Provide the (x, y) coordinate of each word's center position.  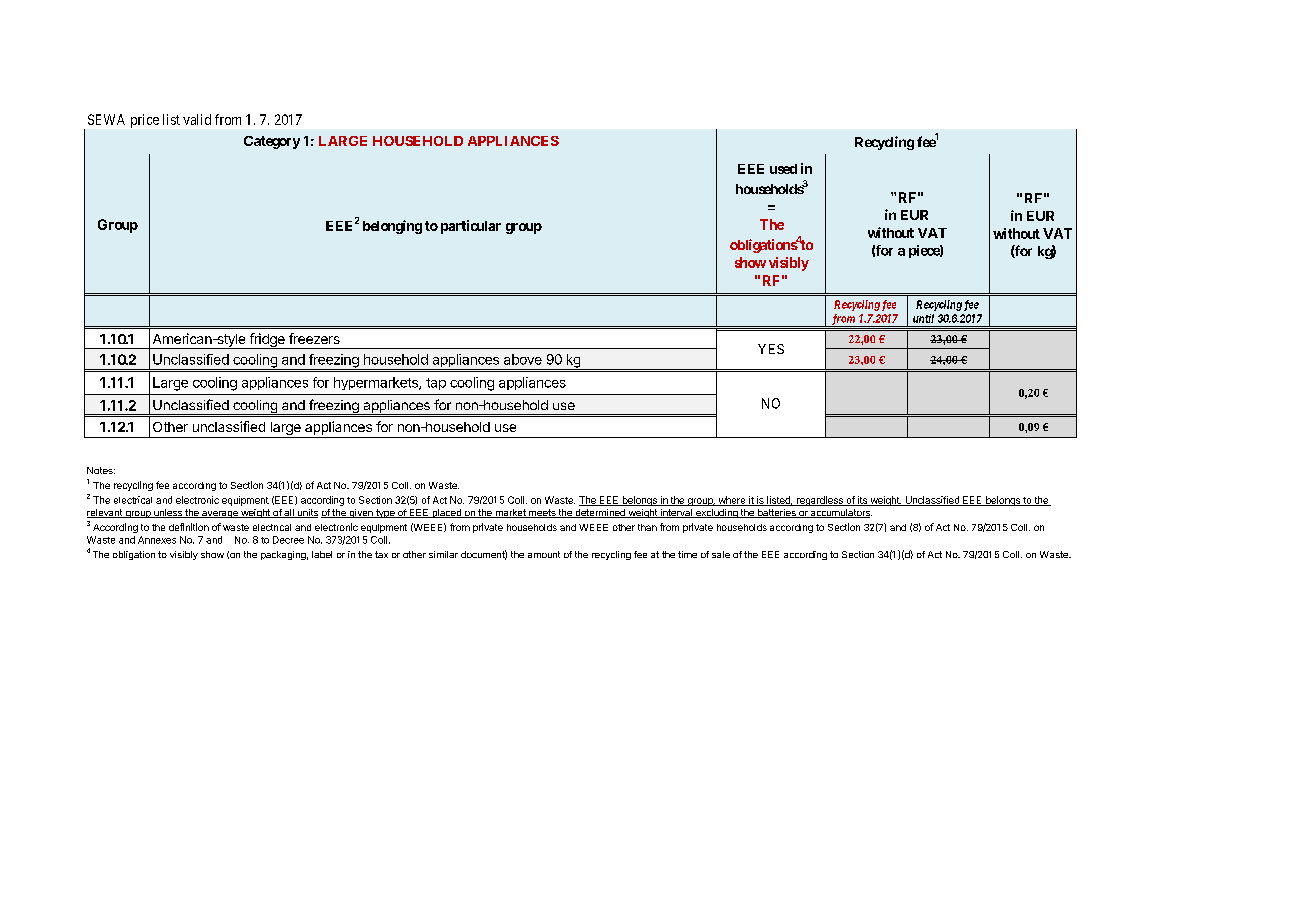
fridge (267, 341)
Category (272, 142)
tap (436, 384)
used (783, 169)
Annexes (157, 540)
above (523, 359)
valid (197, 119)
